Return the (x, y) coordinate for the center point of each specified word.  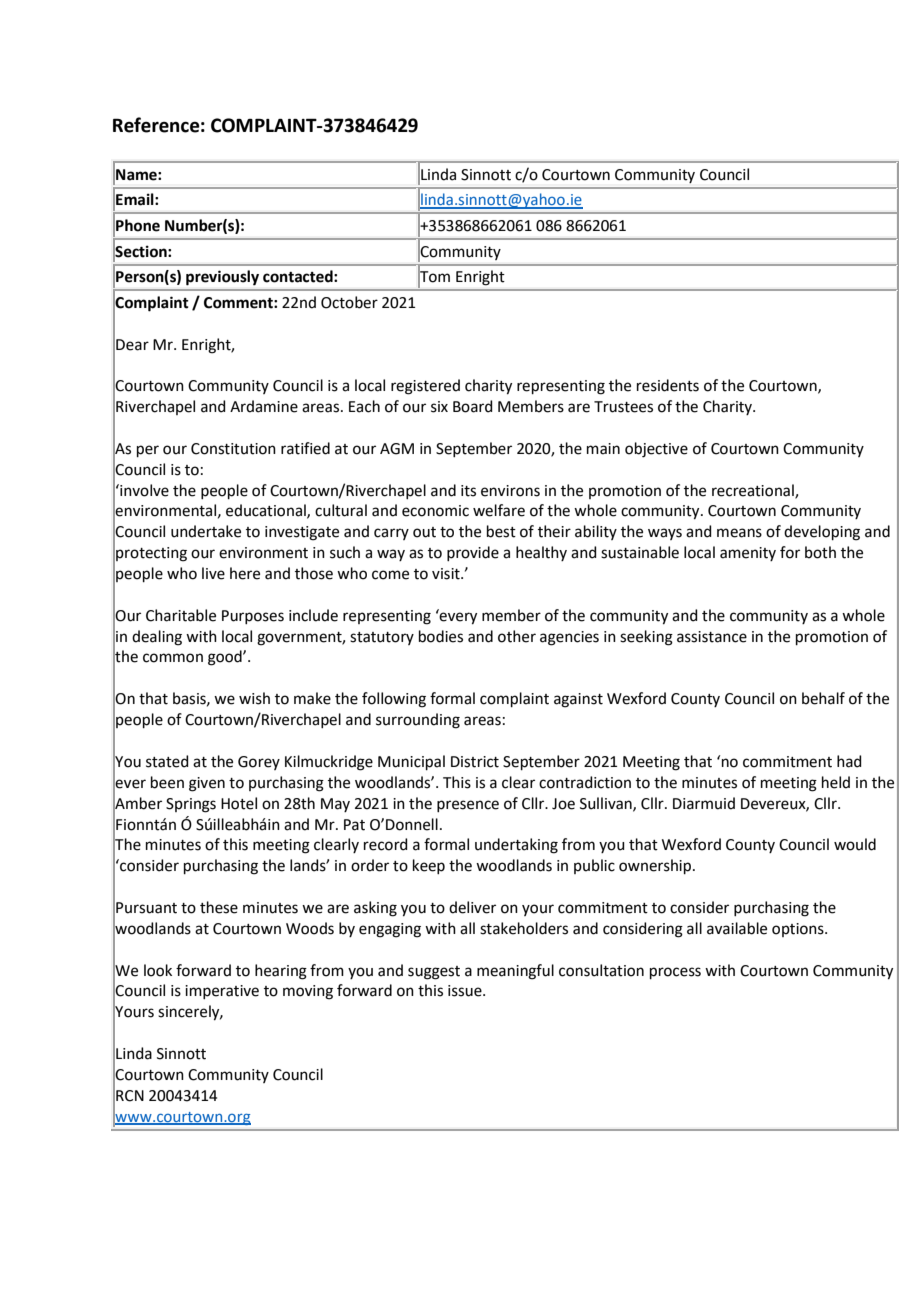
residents (668, 385)
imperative (222, 992)
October (349, 302)
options (799, 930)
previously (222, 278)
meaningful (515, 972)
